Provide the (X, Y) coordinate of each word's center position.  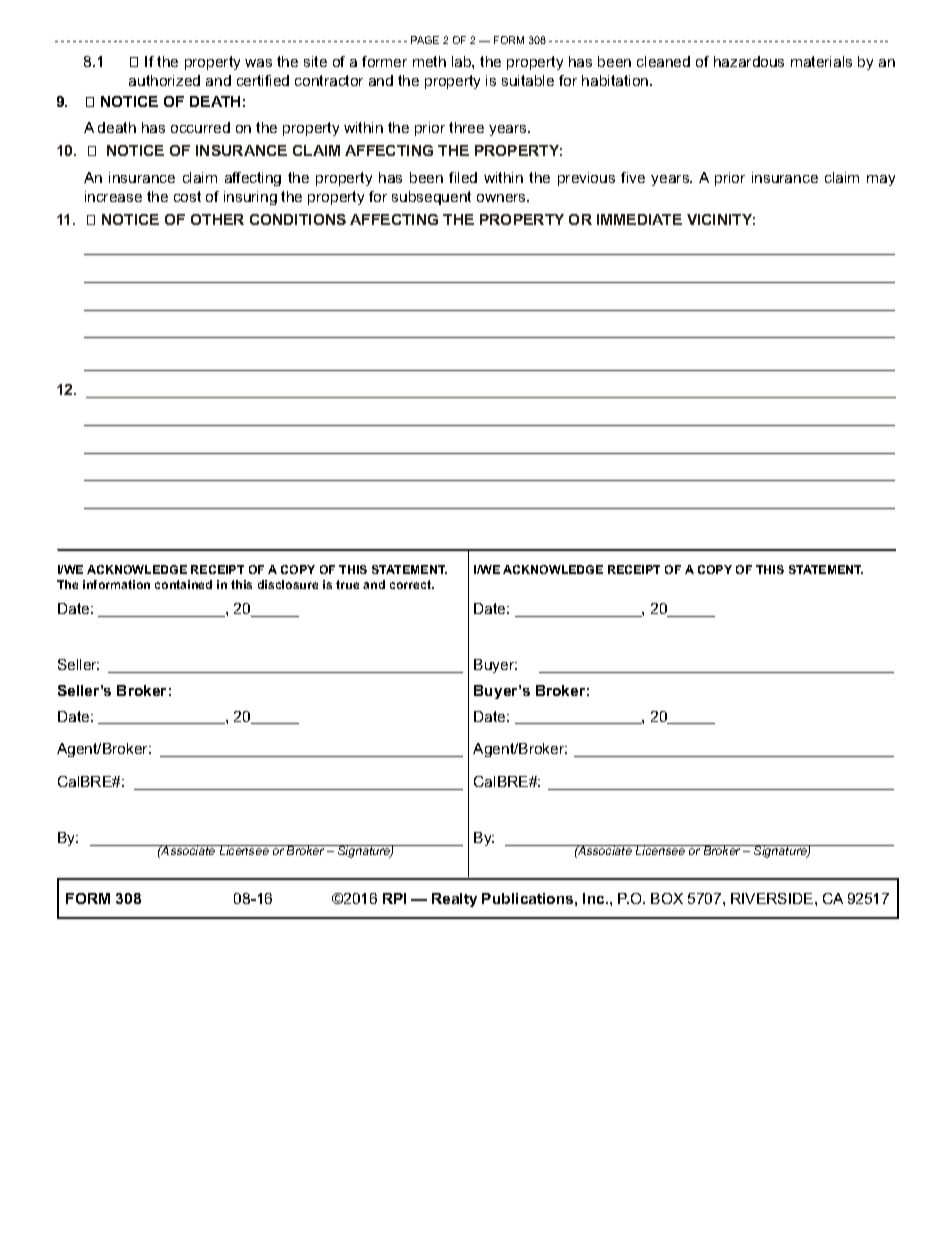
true (347, 584)
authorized (164, 80)
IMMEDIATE (639, 219)
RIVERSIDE (773, 898)
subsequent (431, 198)
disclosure (288, 584)
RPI (394, 898)
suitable (528, 80)
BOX (667, 898)
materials (821, 61)
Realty (454, 900)
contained (183, 584)
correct (412, 584)
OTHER (217, 219)
